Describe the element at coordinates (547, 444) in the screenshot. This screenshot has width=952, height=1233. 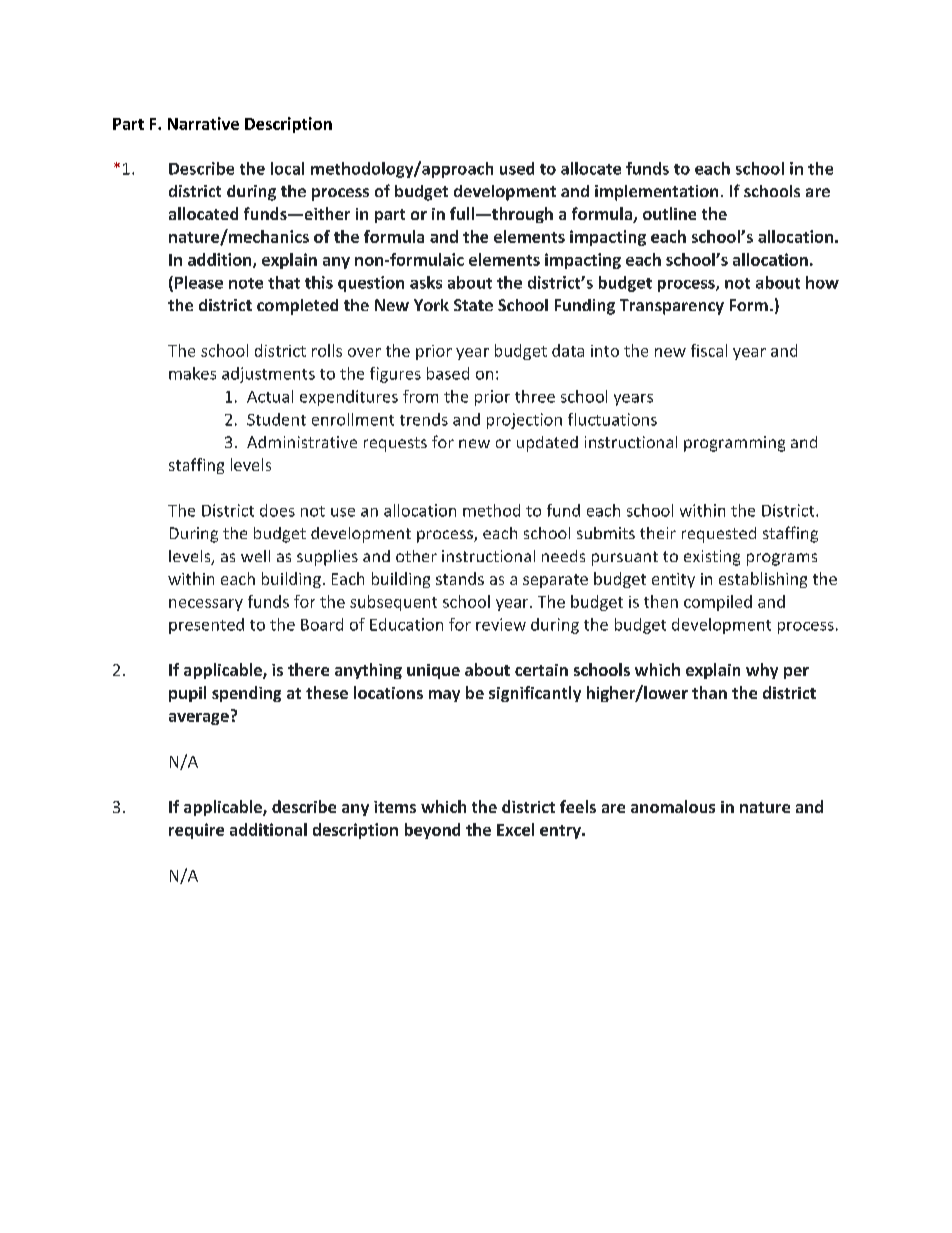
I see `updated` at that location.
